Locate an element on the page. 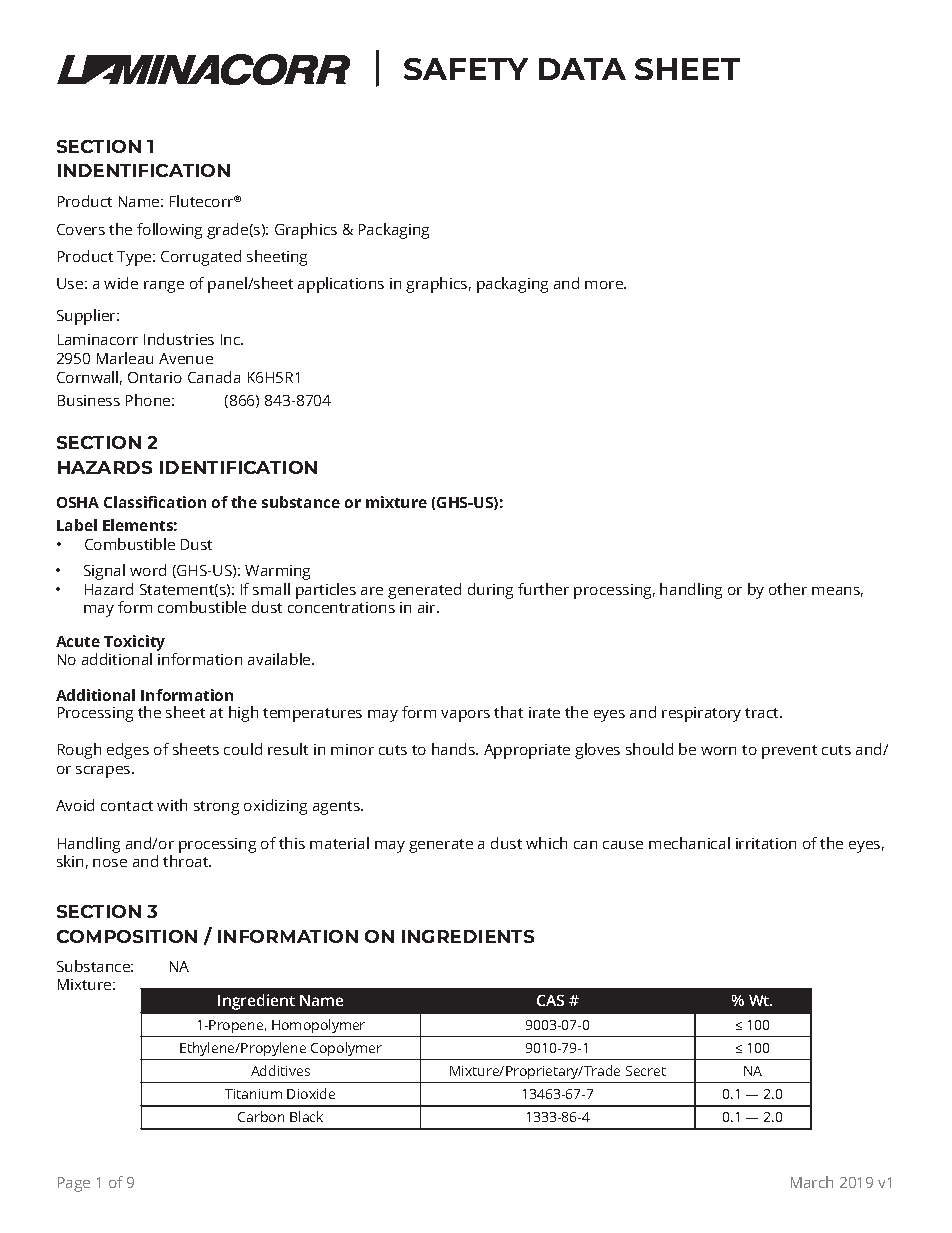  with is located at coordinates (172, 805).
